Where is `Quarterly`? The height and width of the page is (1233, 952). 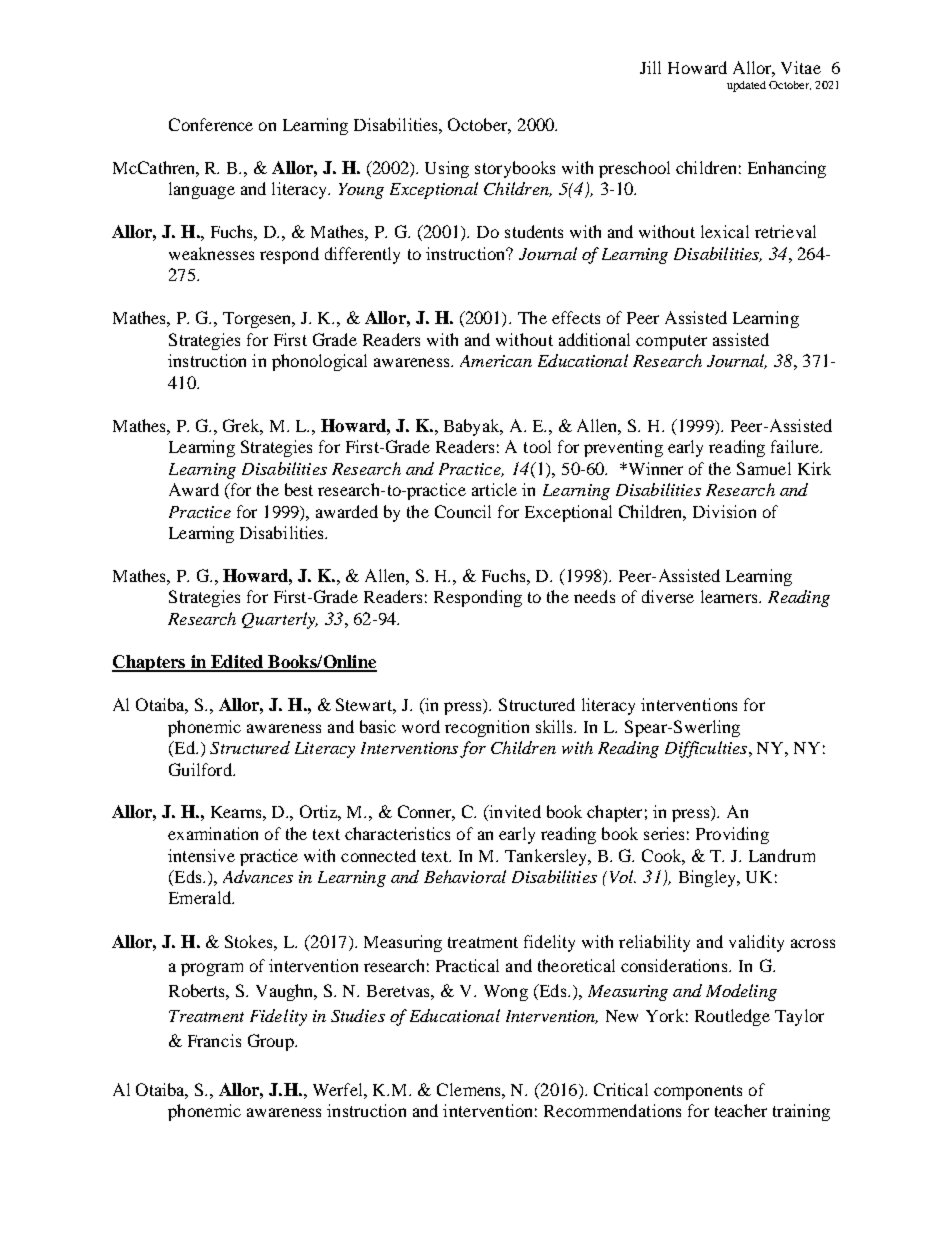
Quarterly is located at coordinates (280, 620).
